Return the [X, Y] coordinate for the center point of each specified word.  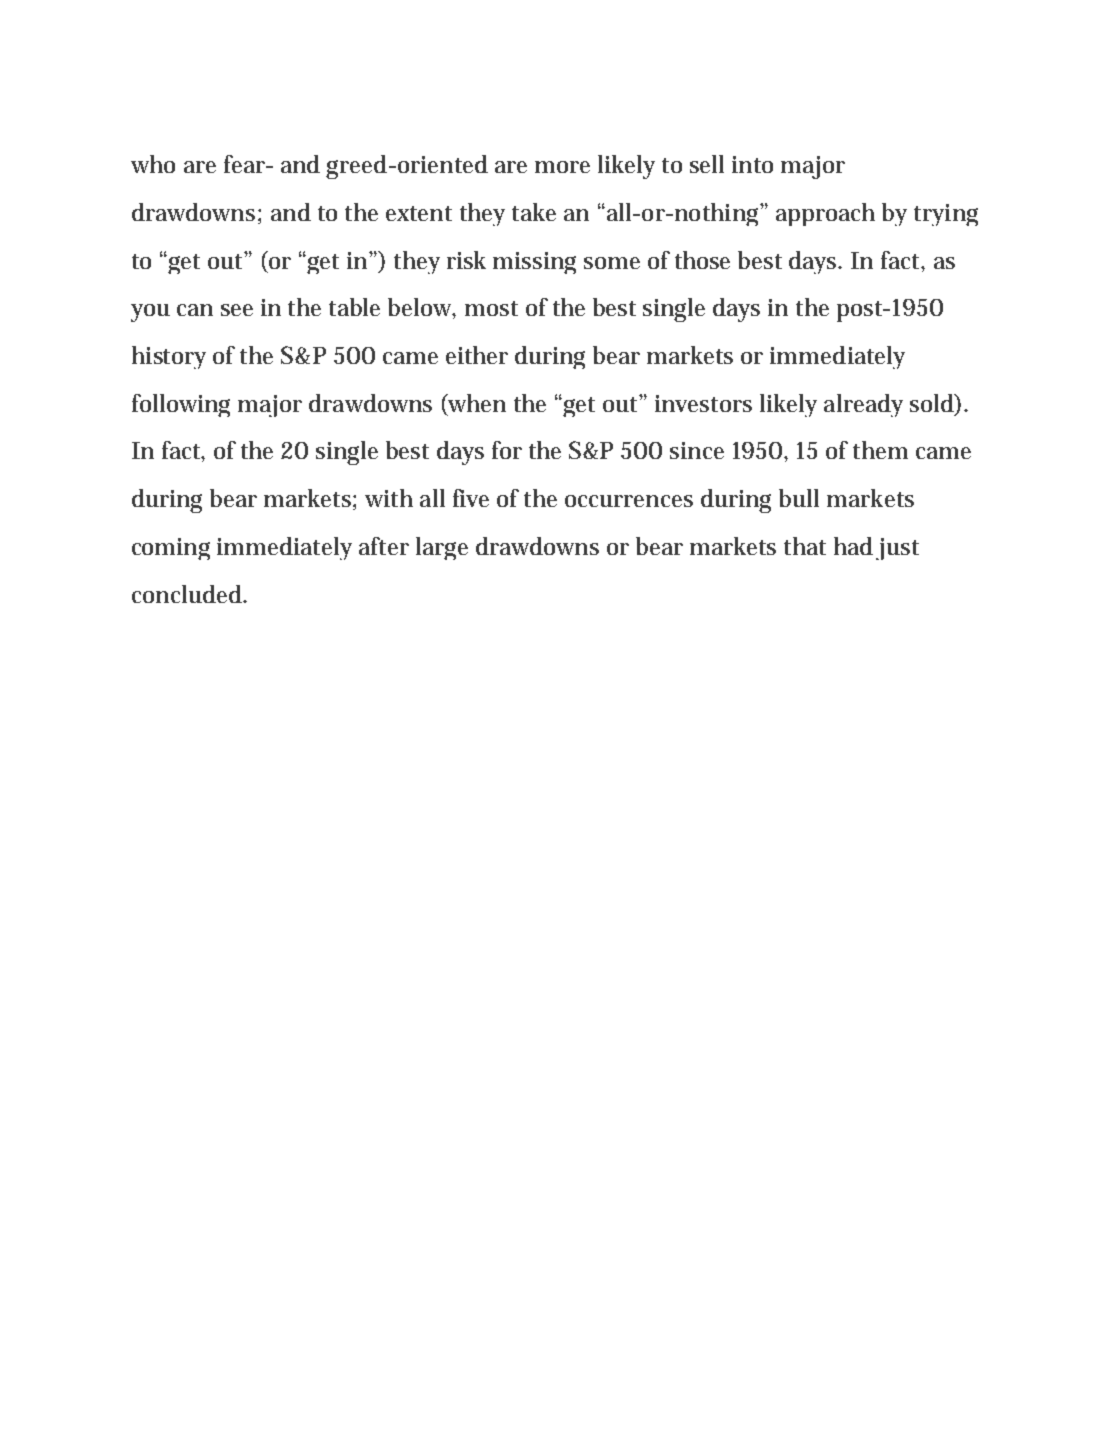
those [702, 260]
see [237, 310]
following [181, 405]
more [562, 167]
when [476, 404]
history [169, 357]
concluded [189, 594]
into [752, 164]
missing [534, 263]
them [880, 450]
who [153, 164]
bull [799, 498]
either [477, 355]
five [471, 498]
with [389, 498]
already [863, 405]
